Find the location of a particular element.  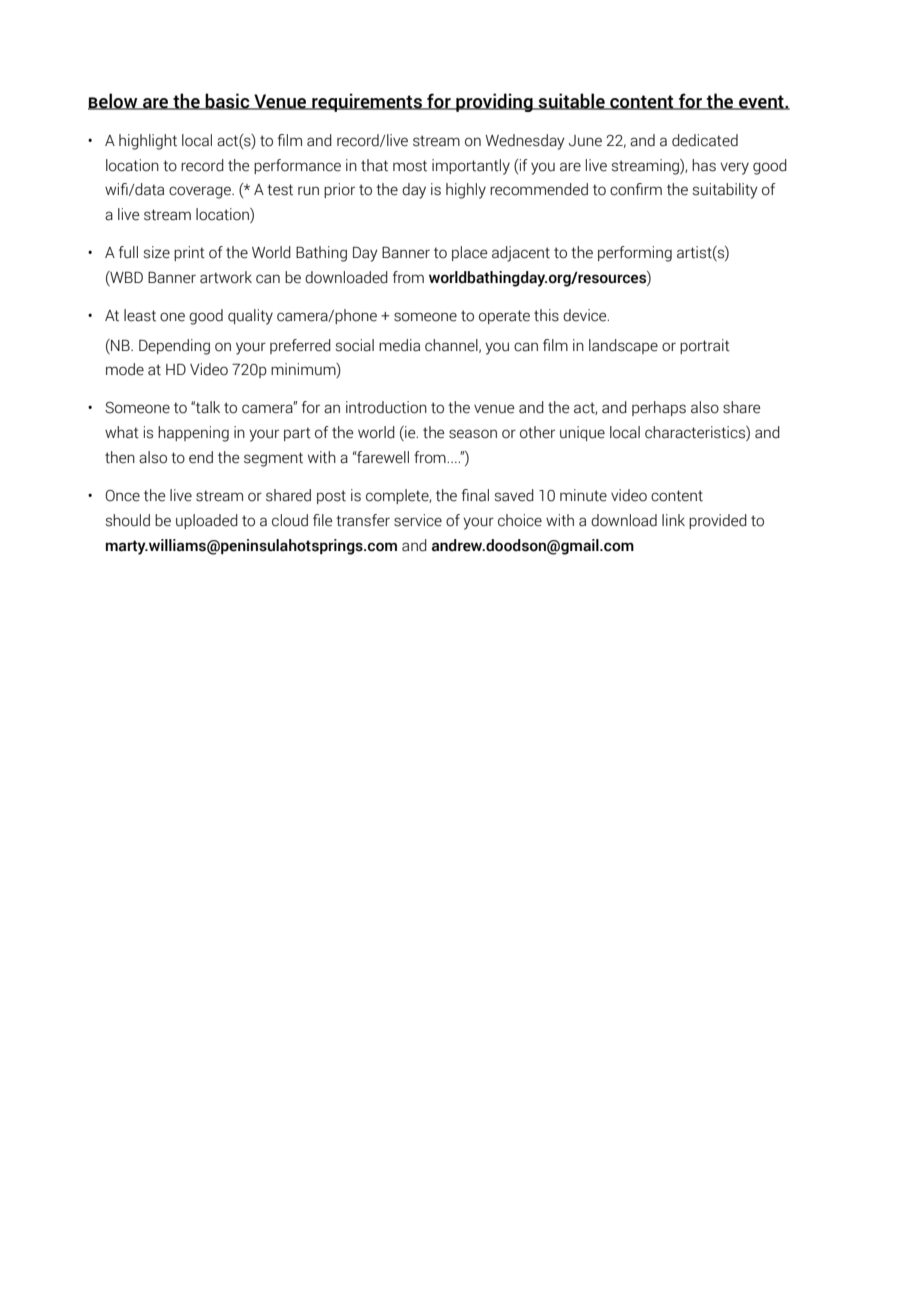

perhaps is located at coordinates (659, 408).
